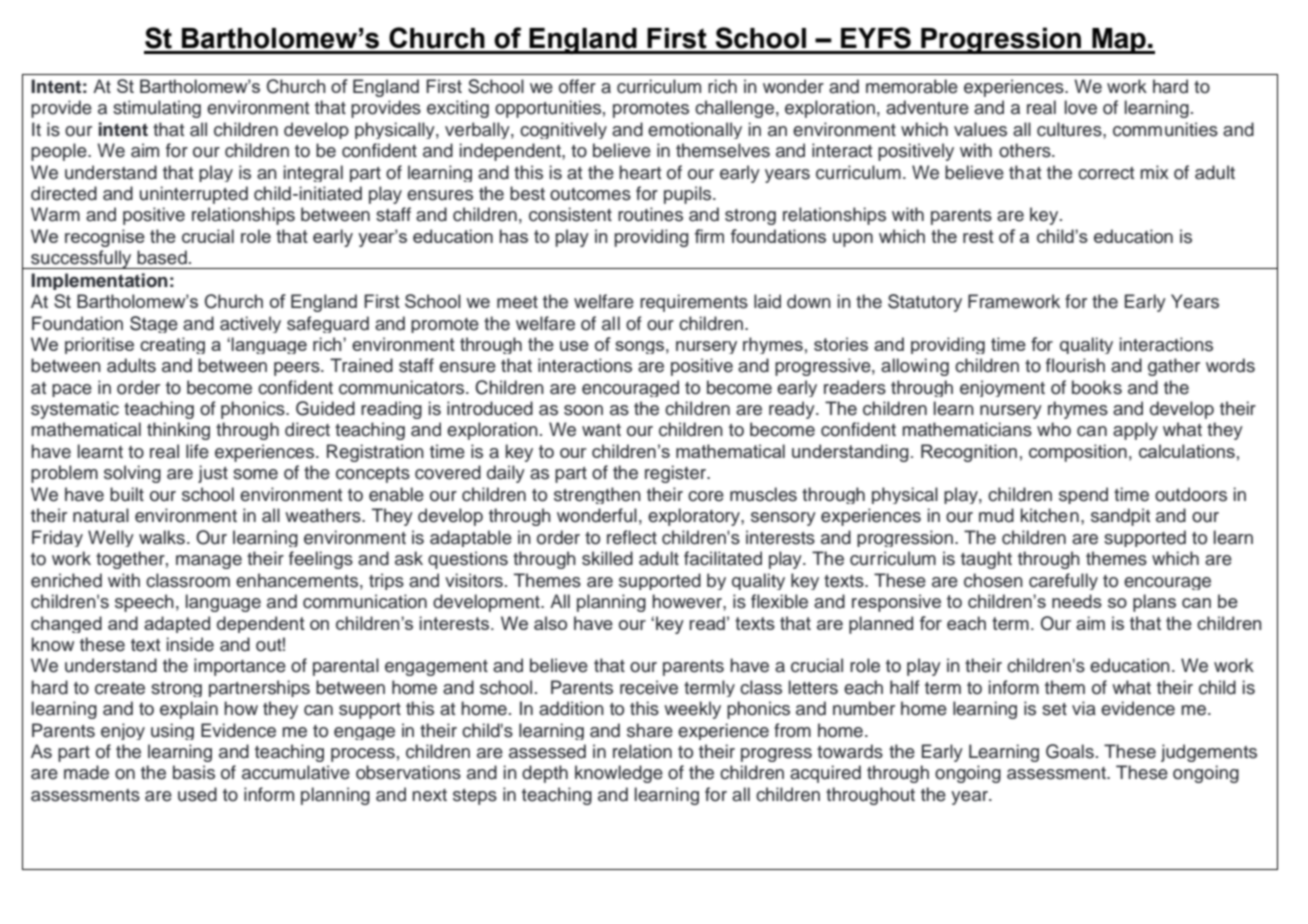  Describe the element at coordinates (694, 303) in the screenshot. I see `requirements` at that location.
